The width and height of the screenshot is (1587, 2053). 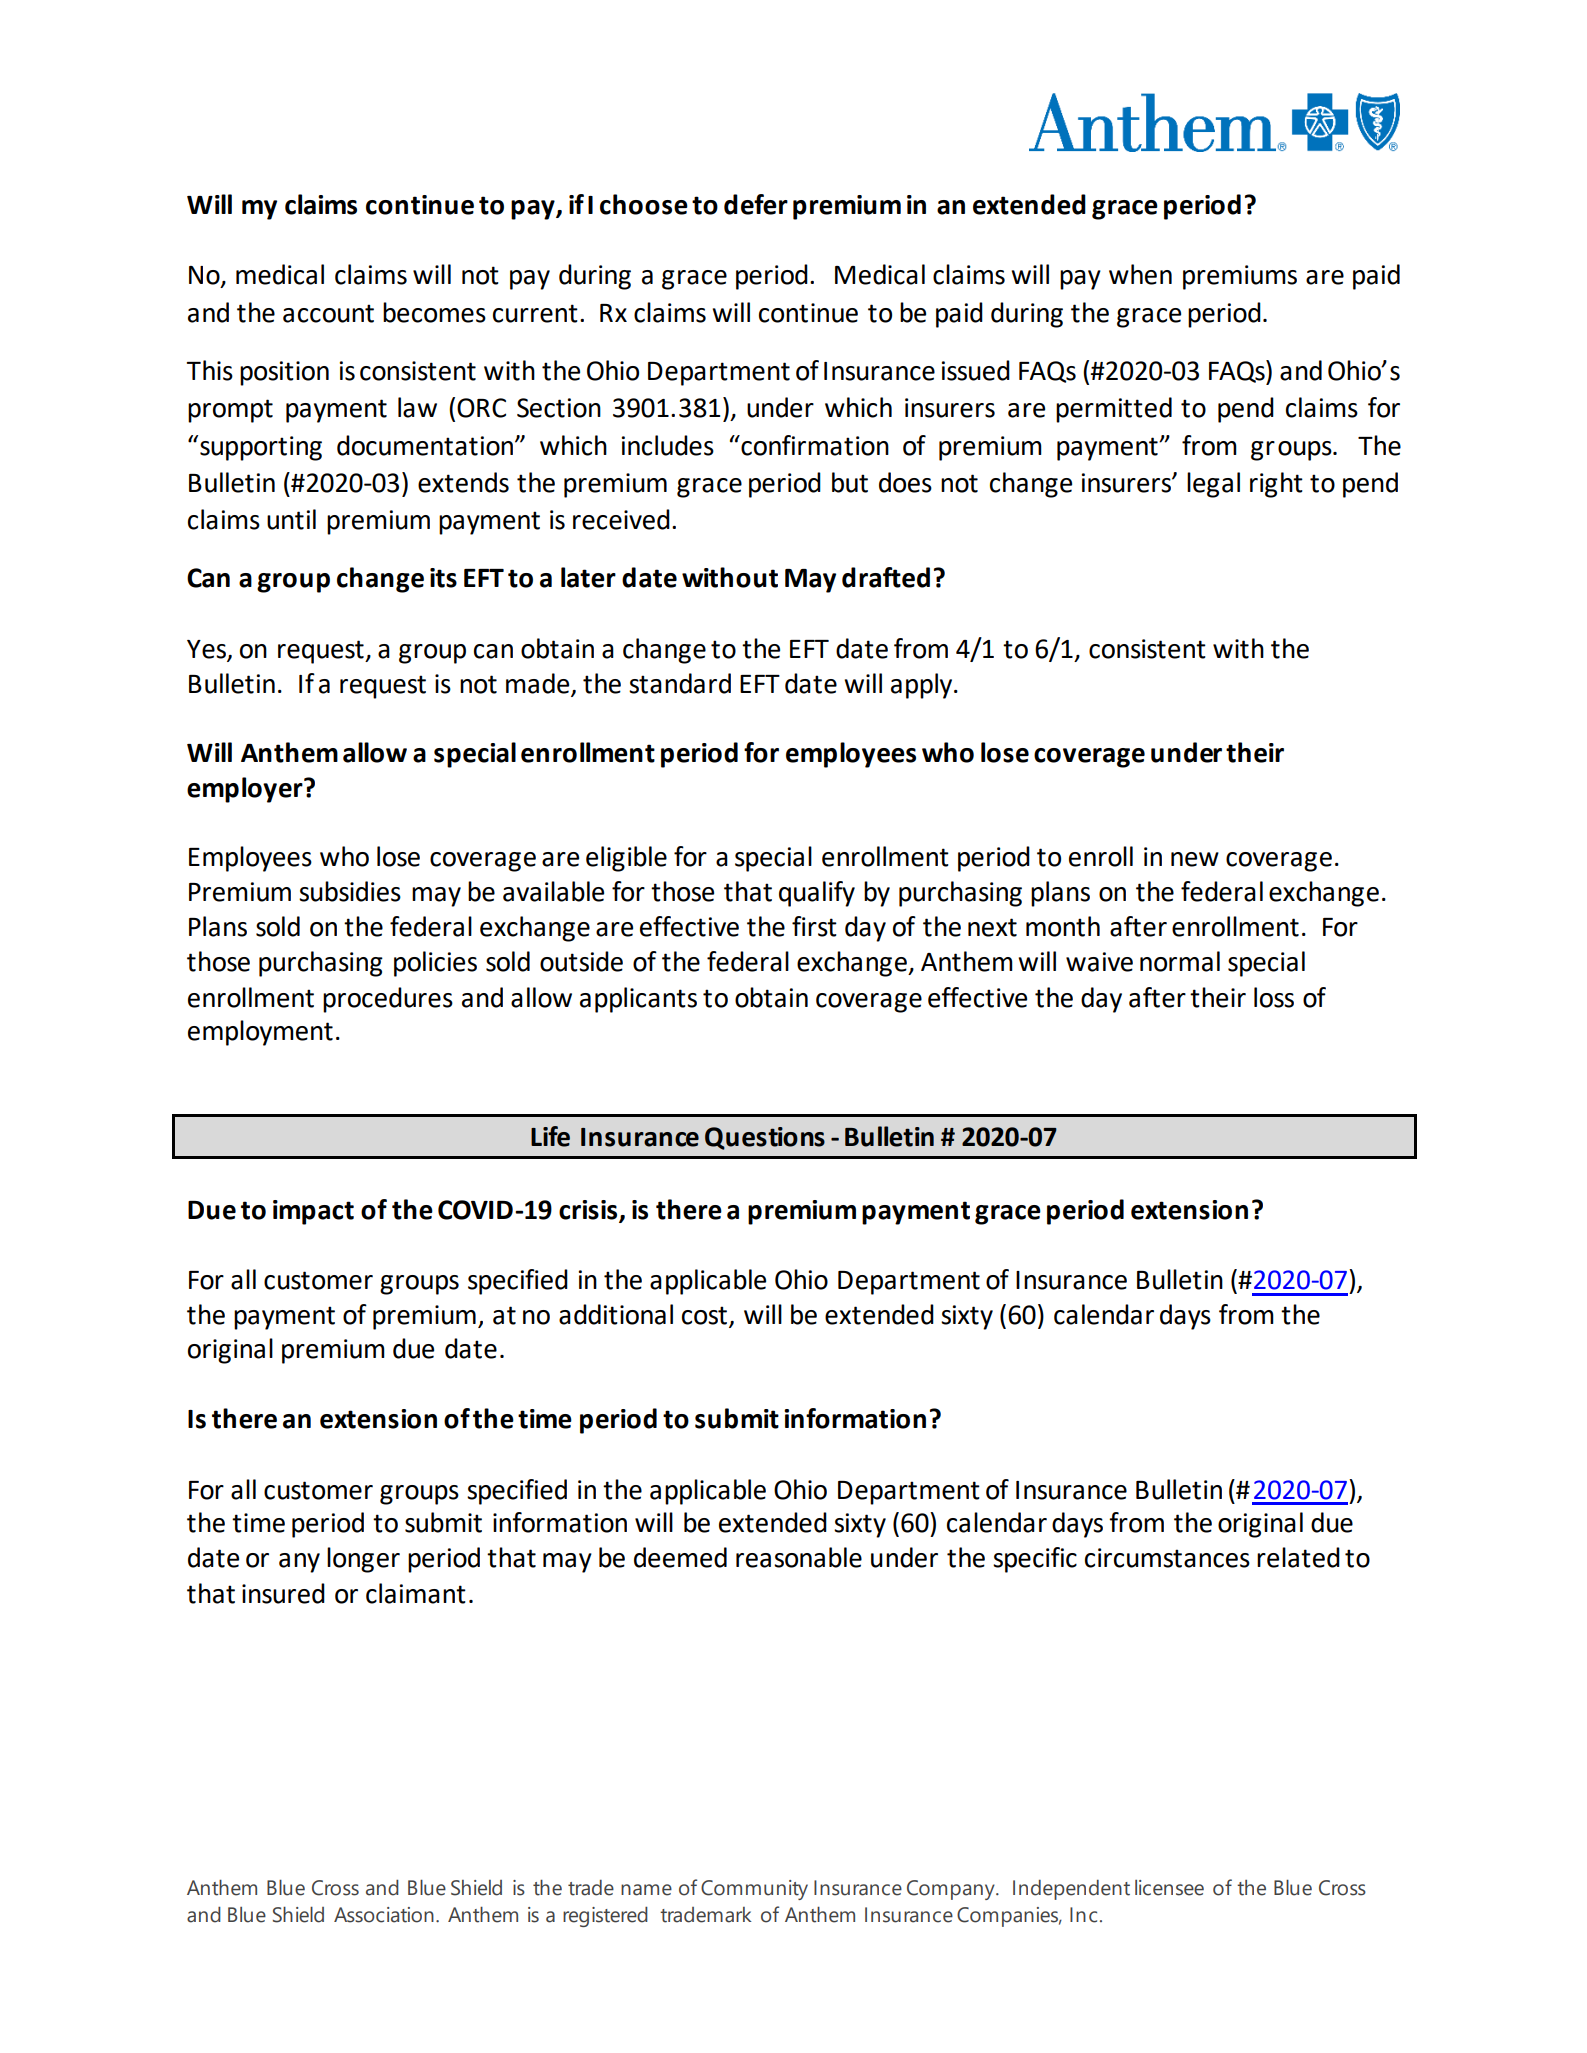 I want to click on Association, so click(x=384, y=1915).
